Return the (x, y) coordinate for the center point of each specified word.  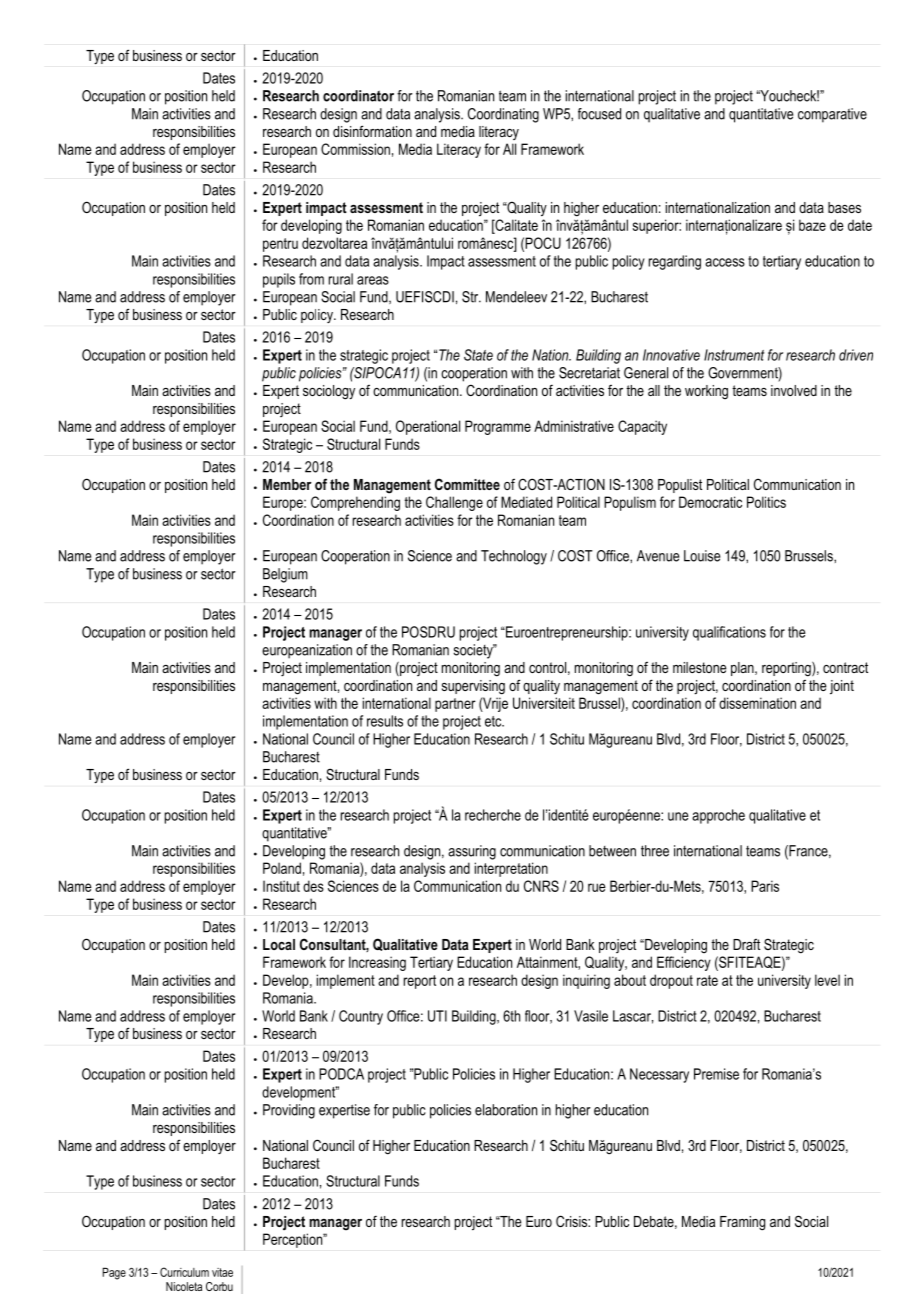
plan (743, 669)
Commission (355, 149)
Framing (742, 1223)
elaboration (506, 1110)
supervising (473, 687)
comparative (832, 115)
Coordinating (503, 115)
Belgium (285, 575)
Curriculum (184, 1272)
